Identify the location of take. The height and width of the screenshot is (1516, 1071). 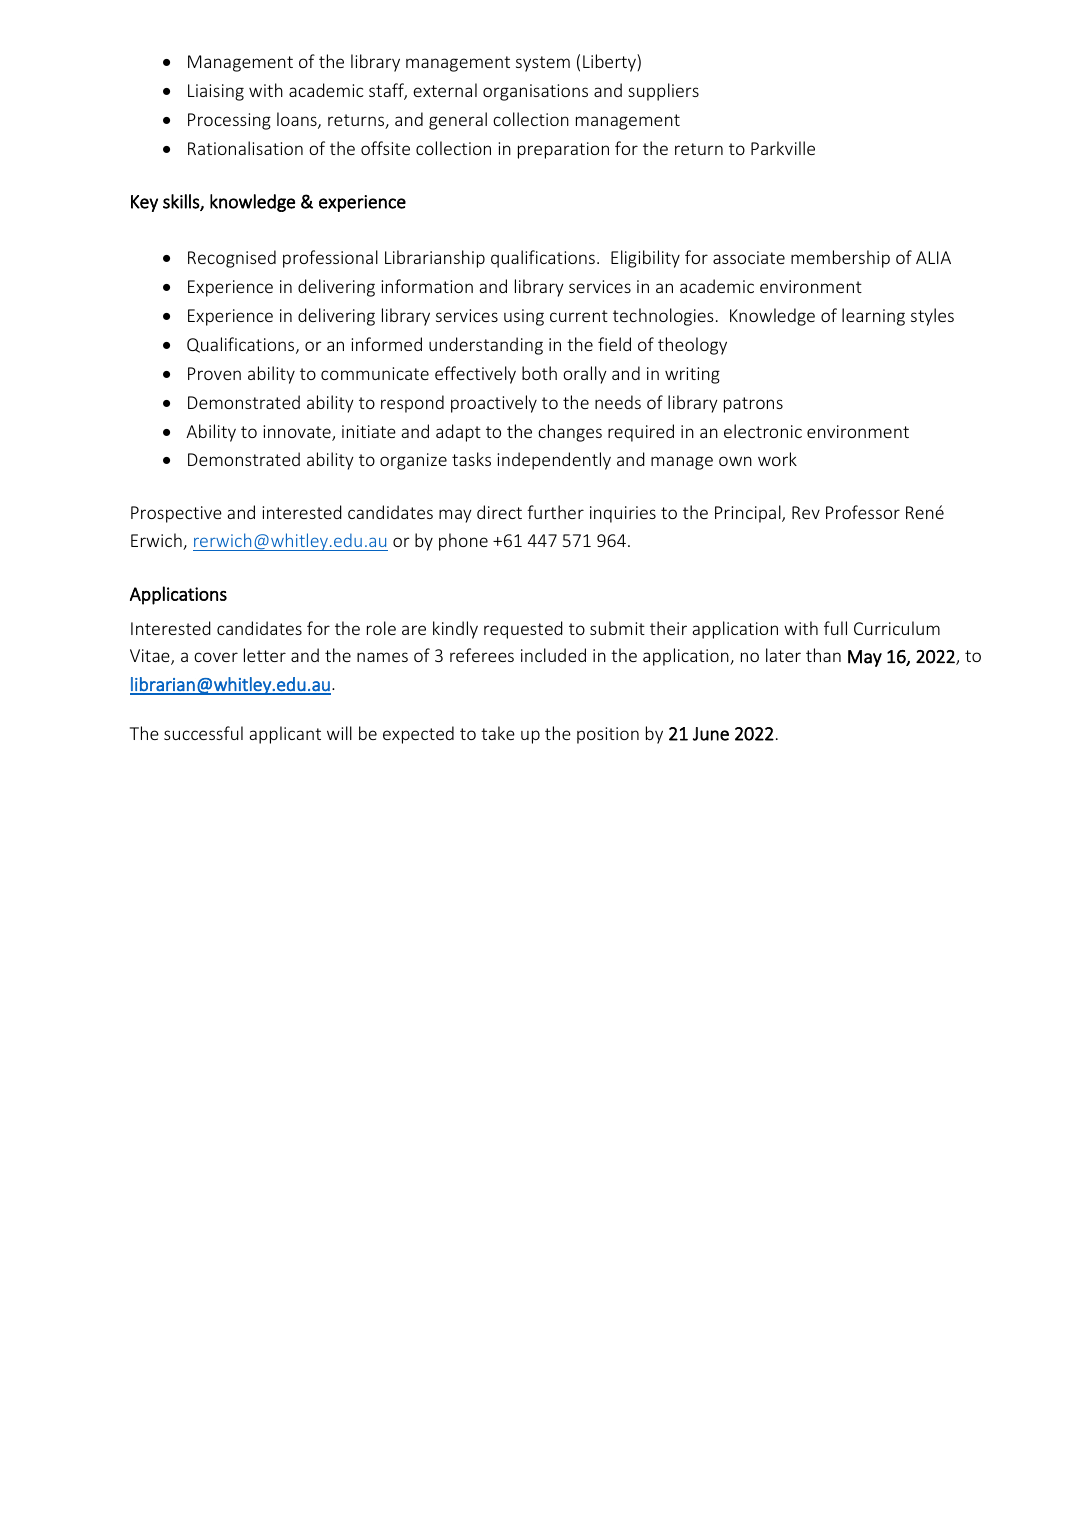
(498, 733).
